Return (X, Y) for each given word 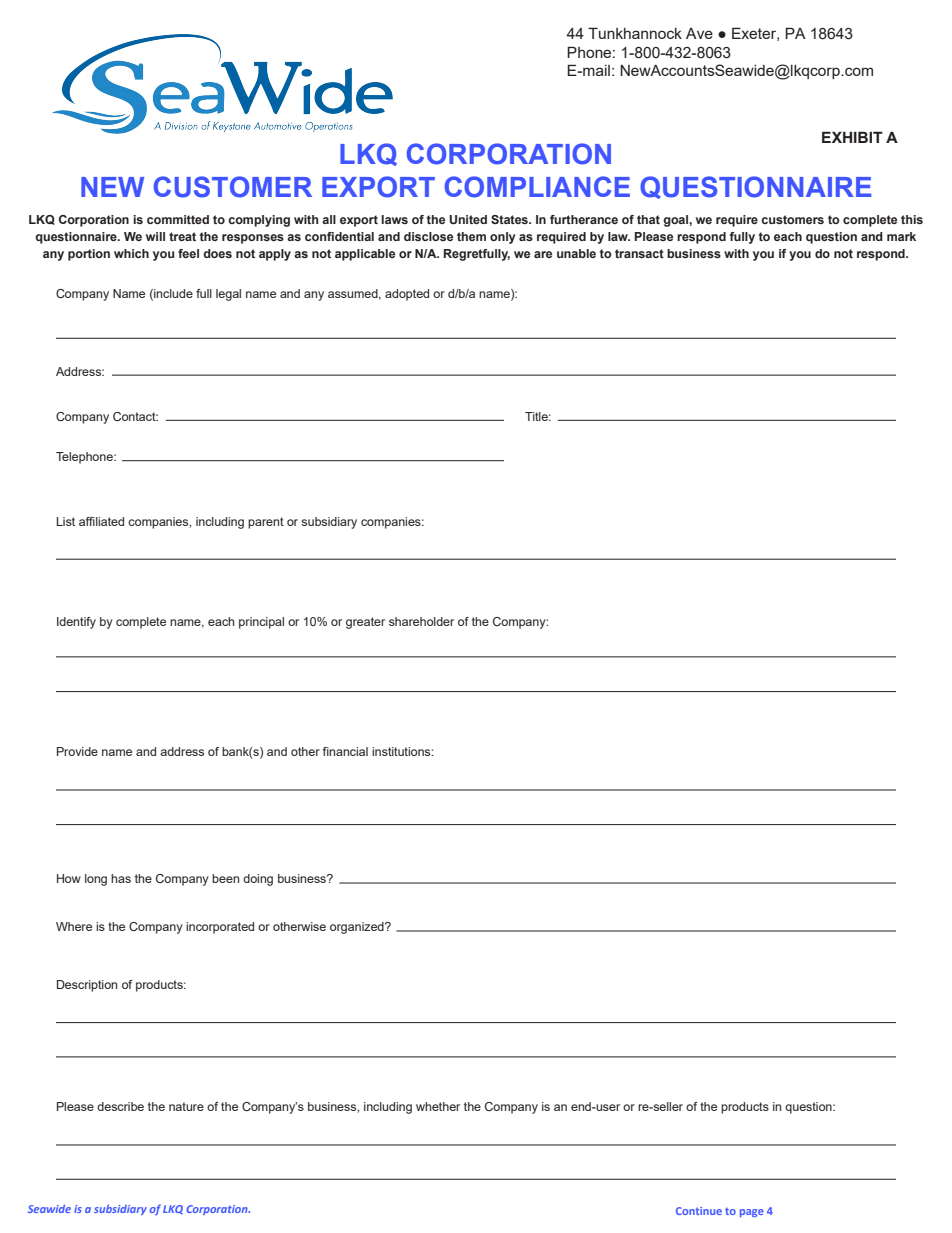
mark (901, 236)
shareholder (421, 621)
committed (178, 219)
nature (186, 1106)
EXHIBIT (852, 137)
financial (345, 751)
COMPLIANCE (537, 187)
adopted (407, 295)
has (121, 878)
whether (438, 1106)
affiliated (101, 521)
